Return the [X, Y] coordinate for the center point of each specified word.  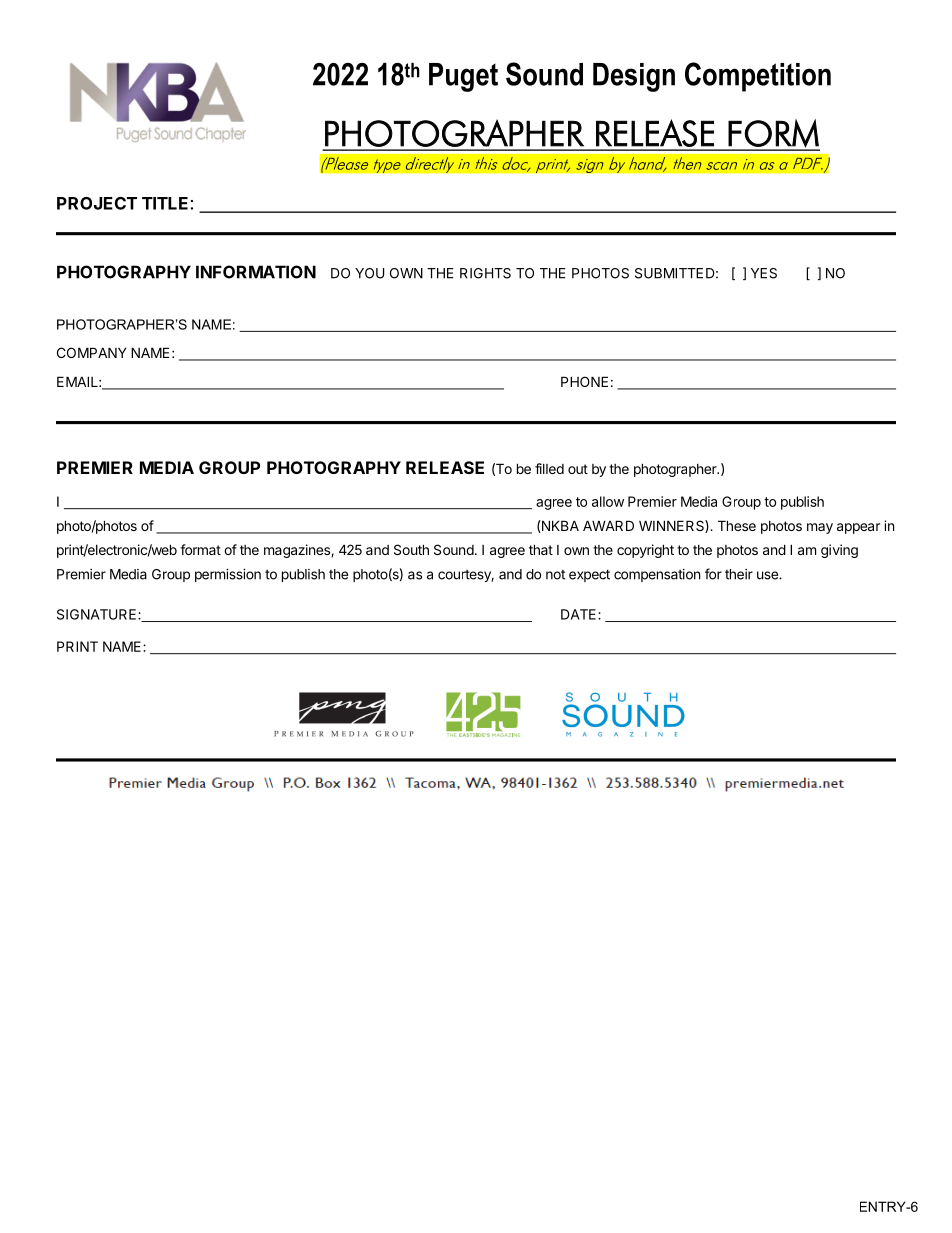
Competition [758, 77]
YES [764, 273]
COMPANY [92, 352]
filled [549, 468]
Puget [463, 77]
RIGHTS [485, 273]
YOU [369, 273]
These [737, 525]
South [411, 549]
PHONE [584, 381]
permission [228, 575]
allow [608, 501]
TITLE [165, 203]
